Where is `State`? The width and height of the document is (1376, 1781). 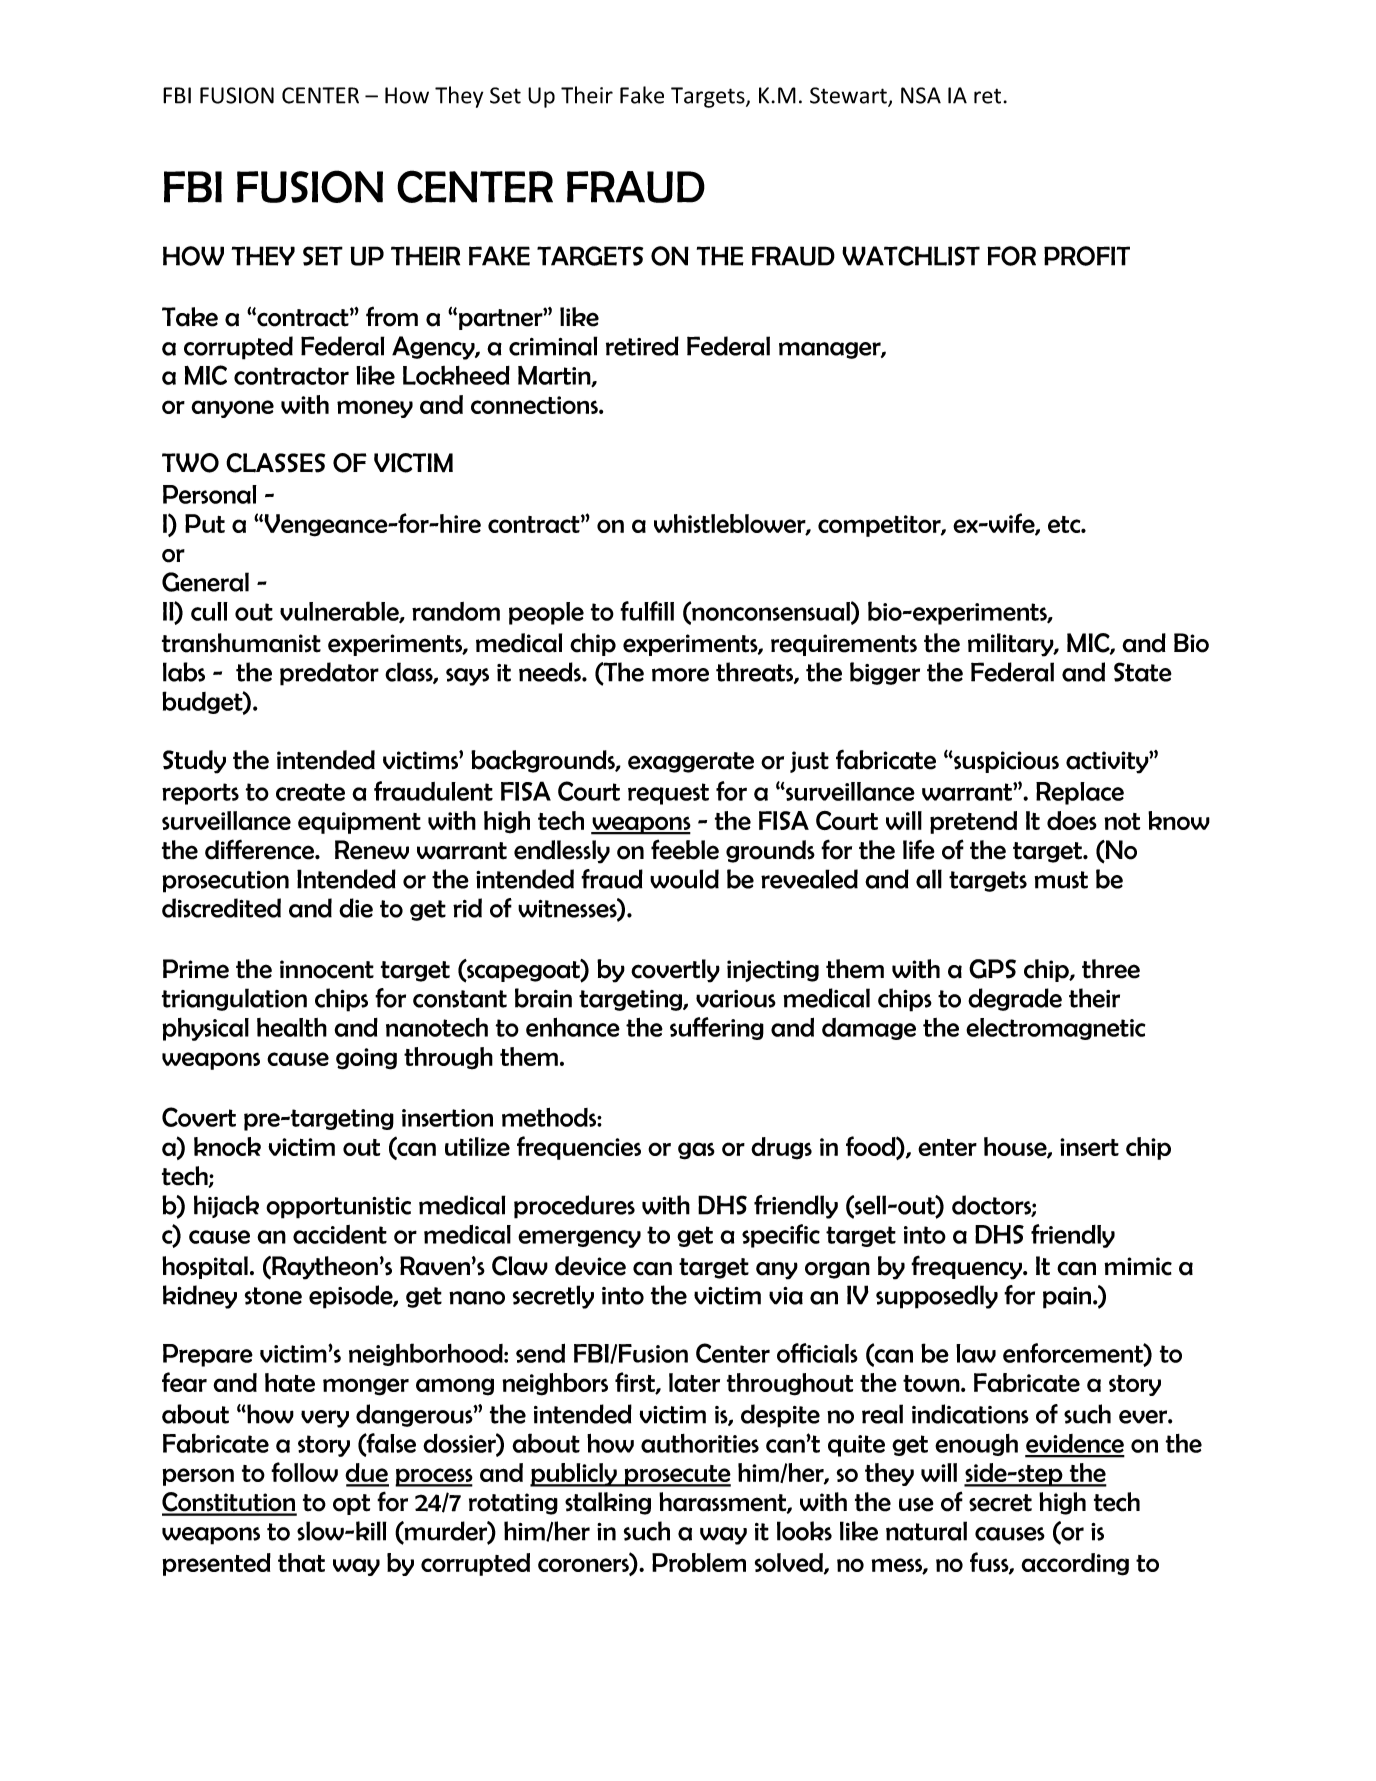 State is located at coordinates (1143, 672).
